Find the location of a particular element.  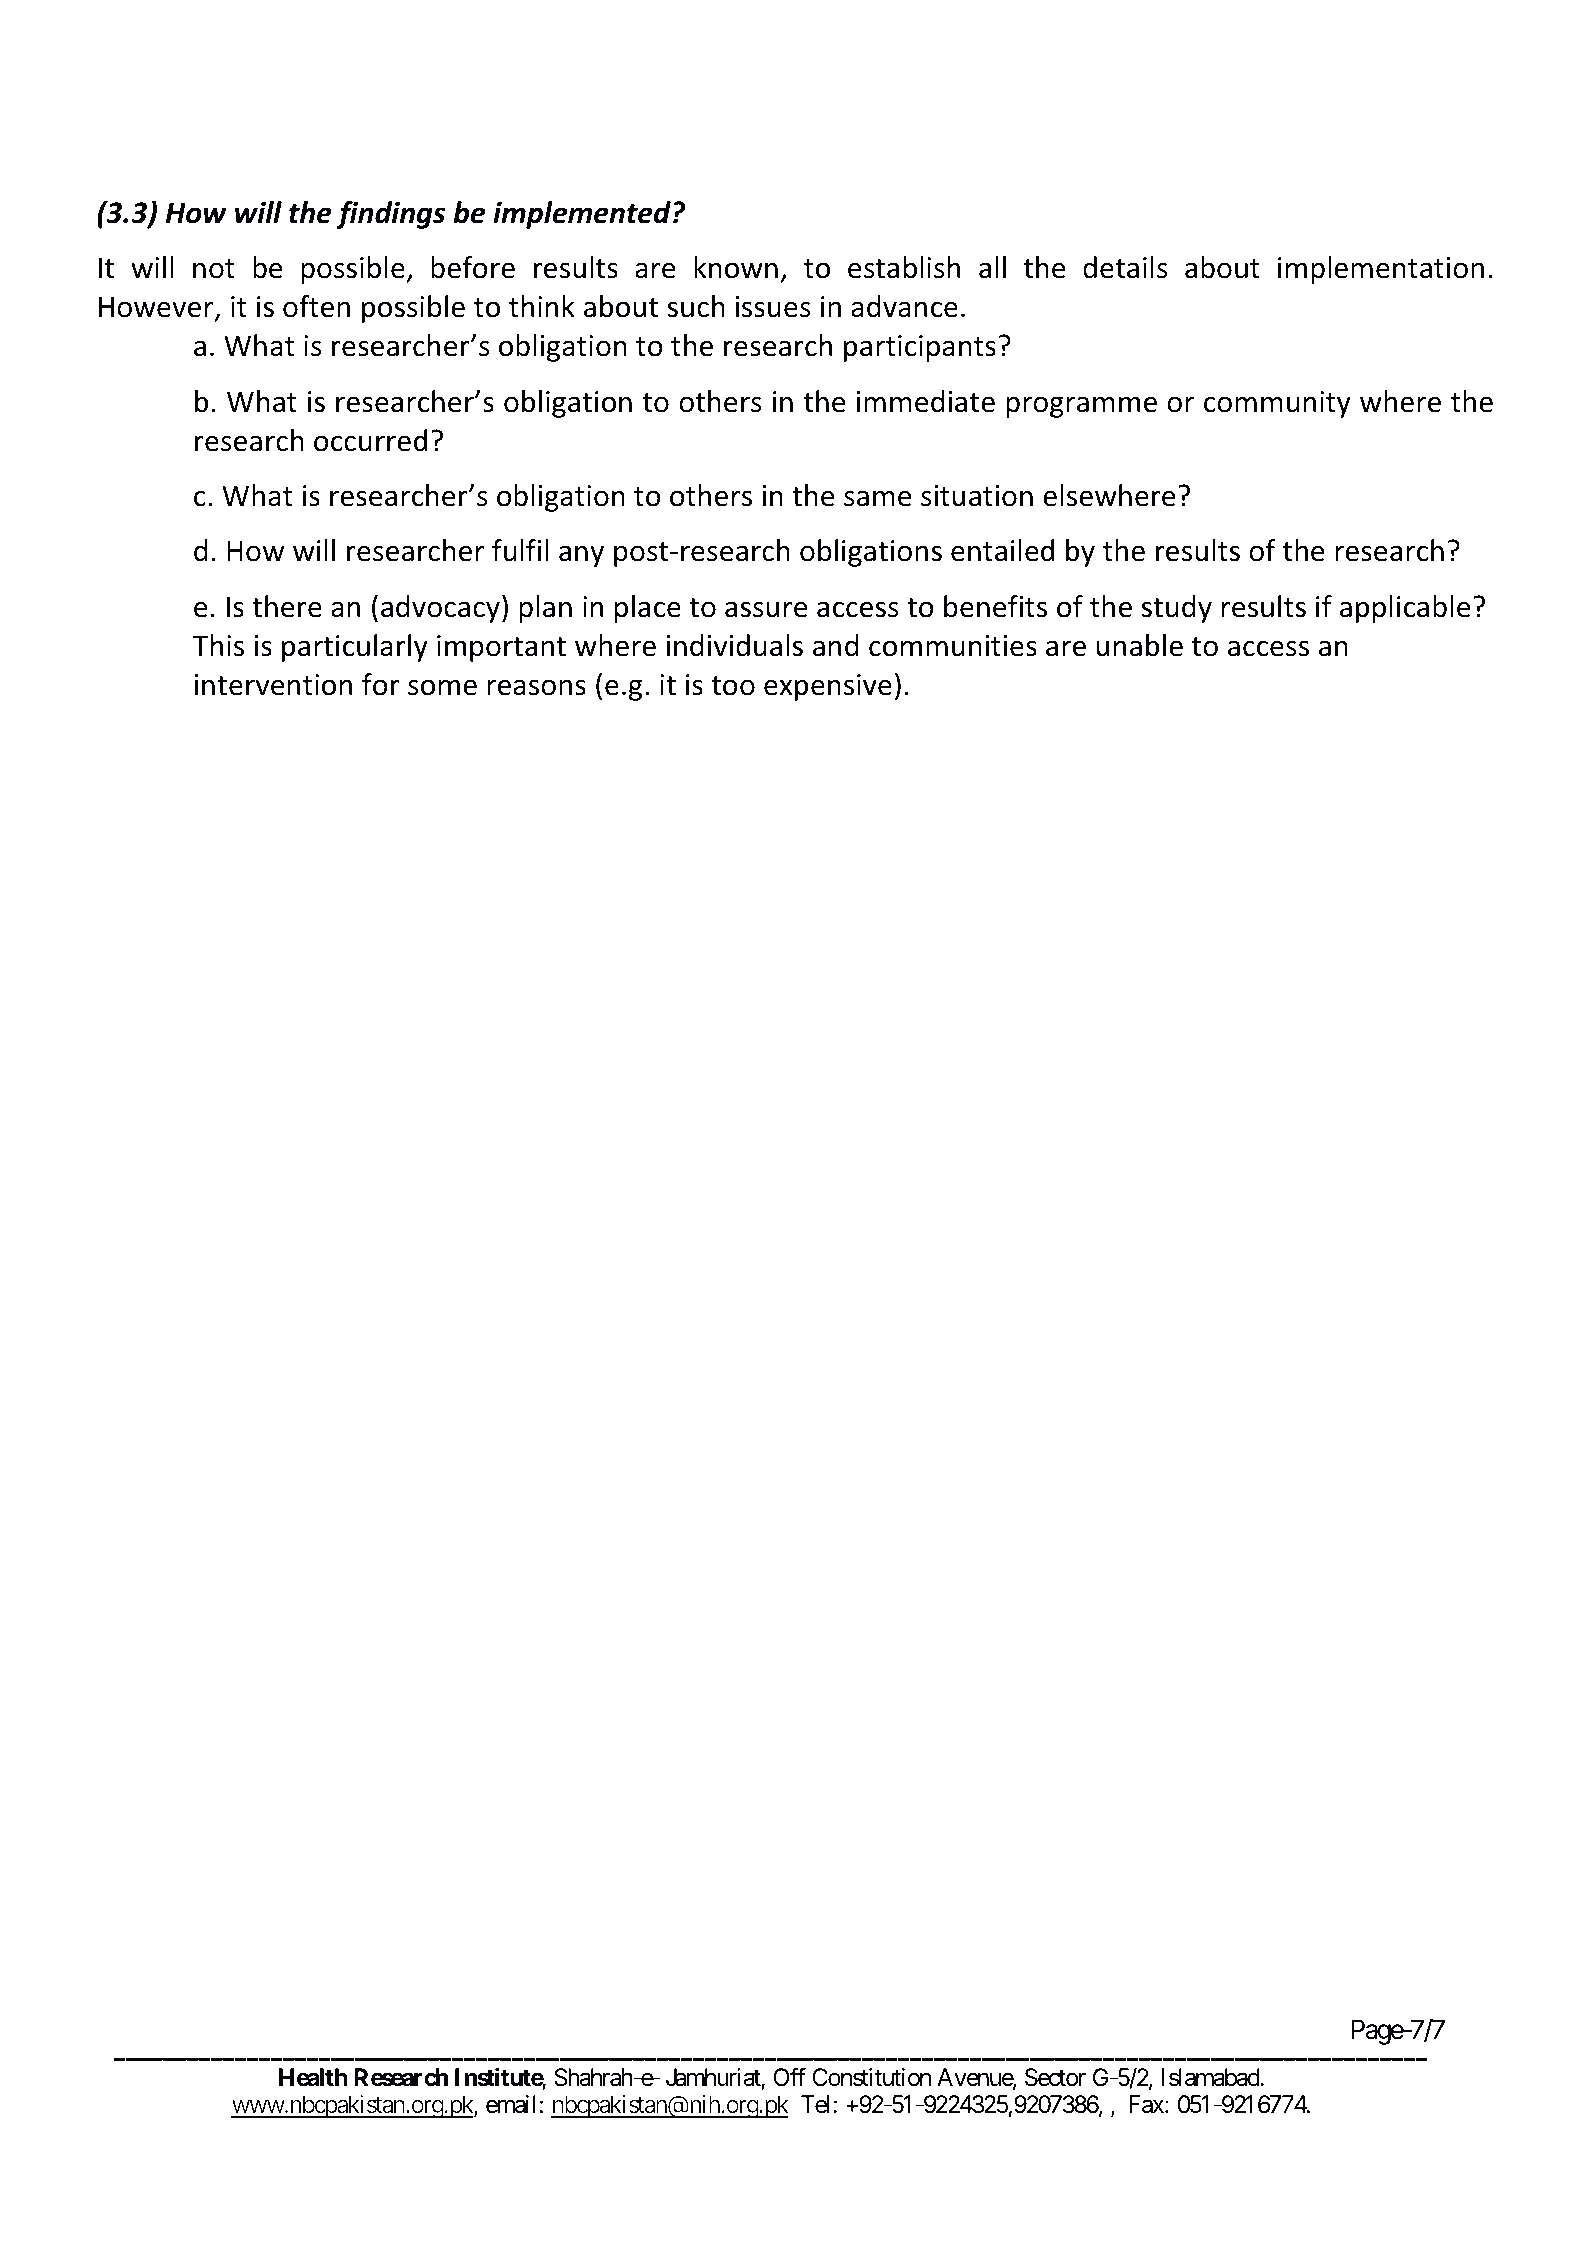

unable is located at coordinates (1140, 645).
